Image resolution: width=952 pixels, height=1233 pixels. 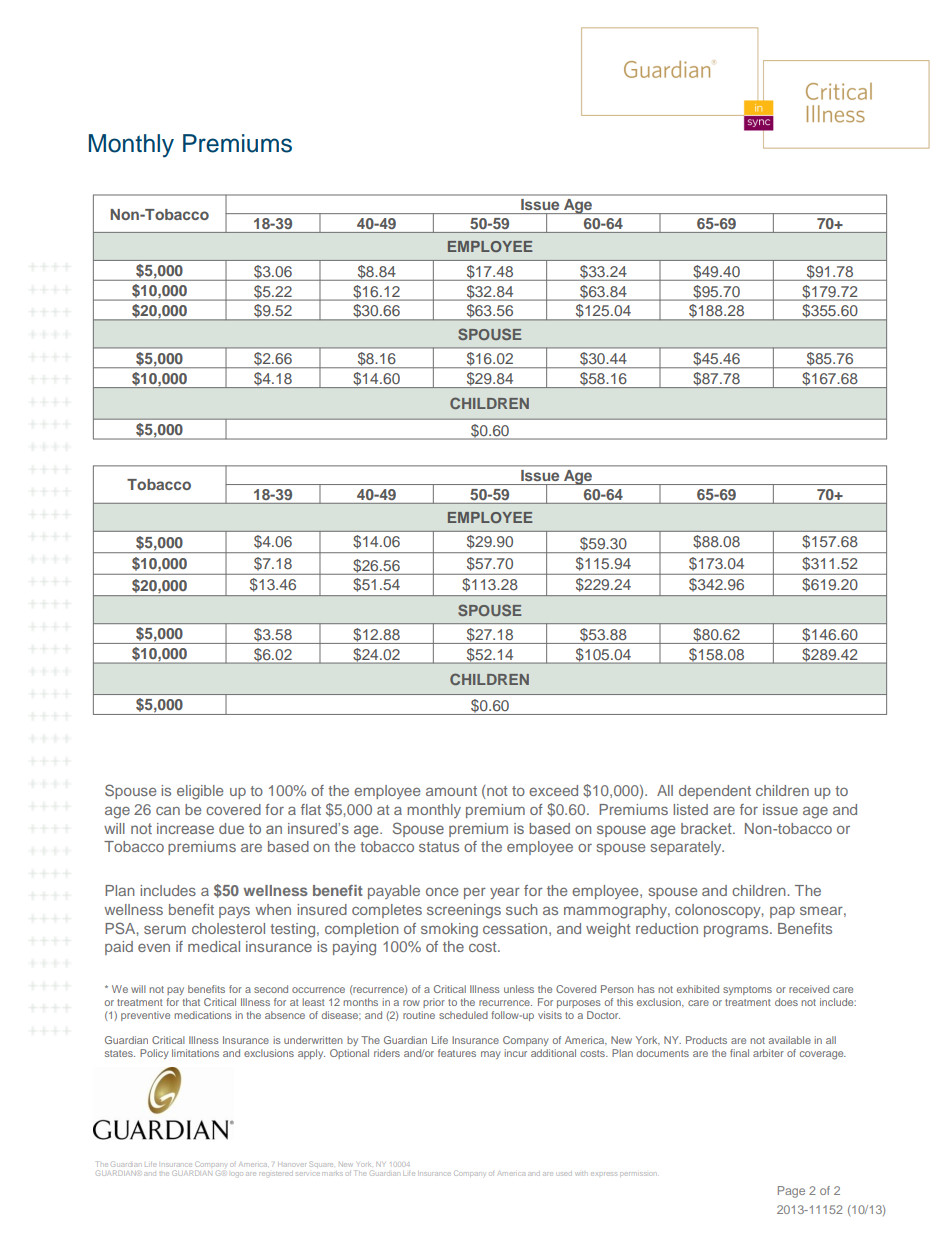 I want to click on limitations, so click(x=195, y=1053).
